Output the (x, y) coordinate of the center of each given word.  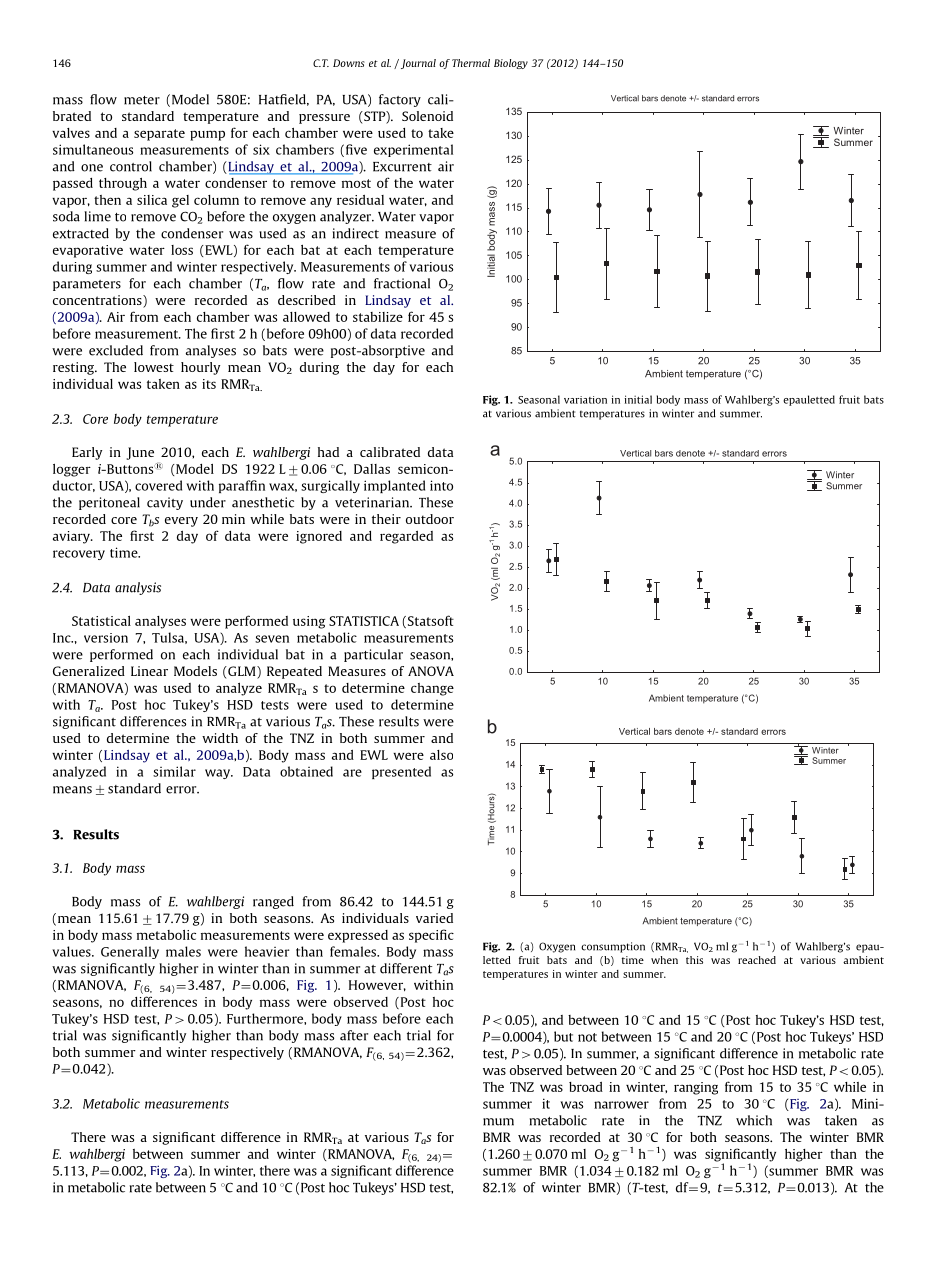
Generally (130, 952)
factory (400, 100)
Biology (511, 64)
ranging (696, 1088)
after (354, 1035)
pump (207, 135)
